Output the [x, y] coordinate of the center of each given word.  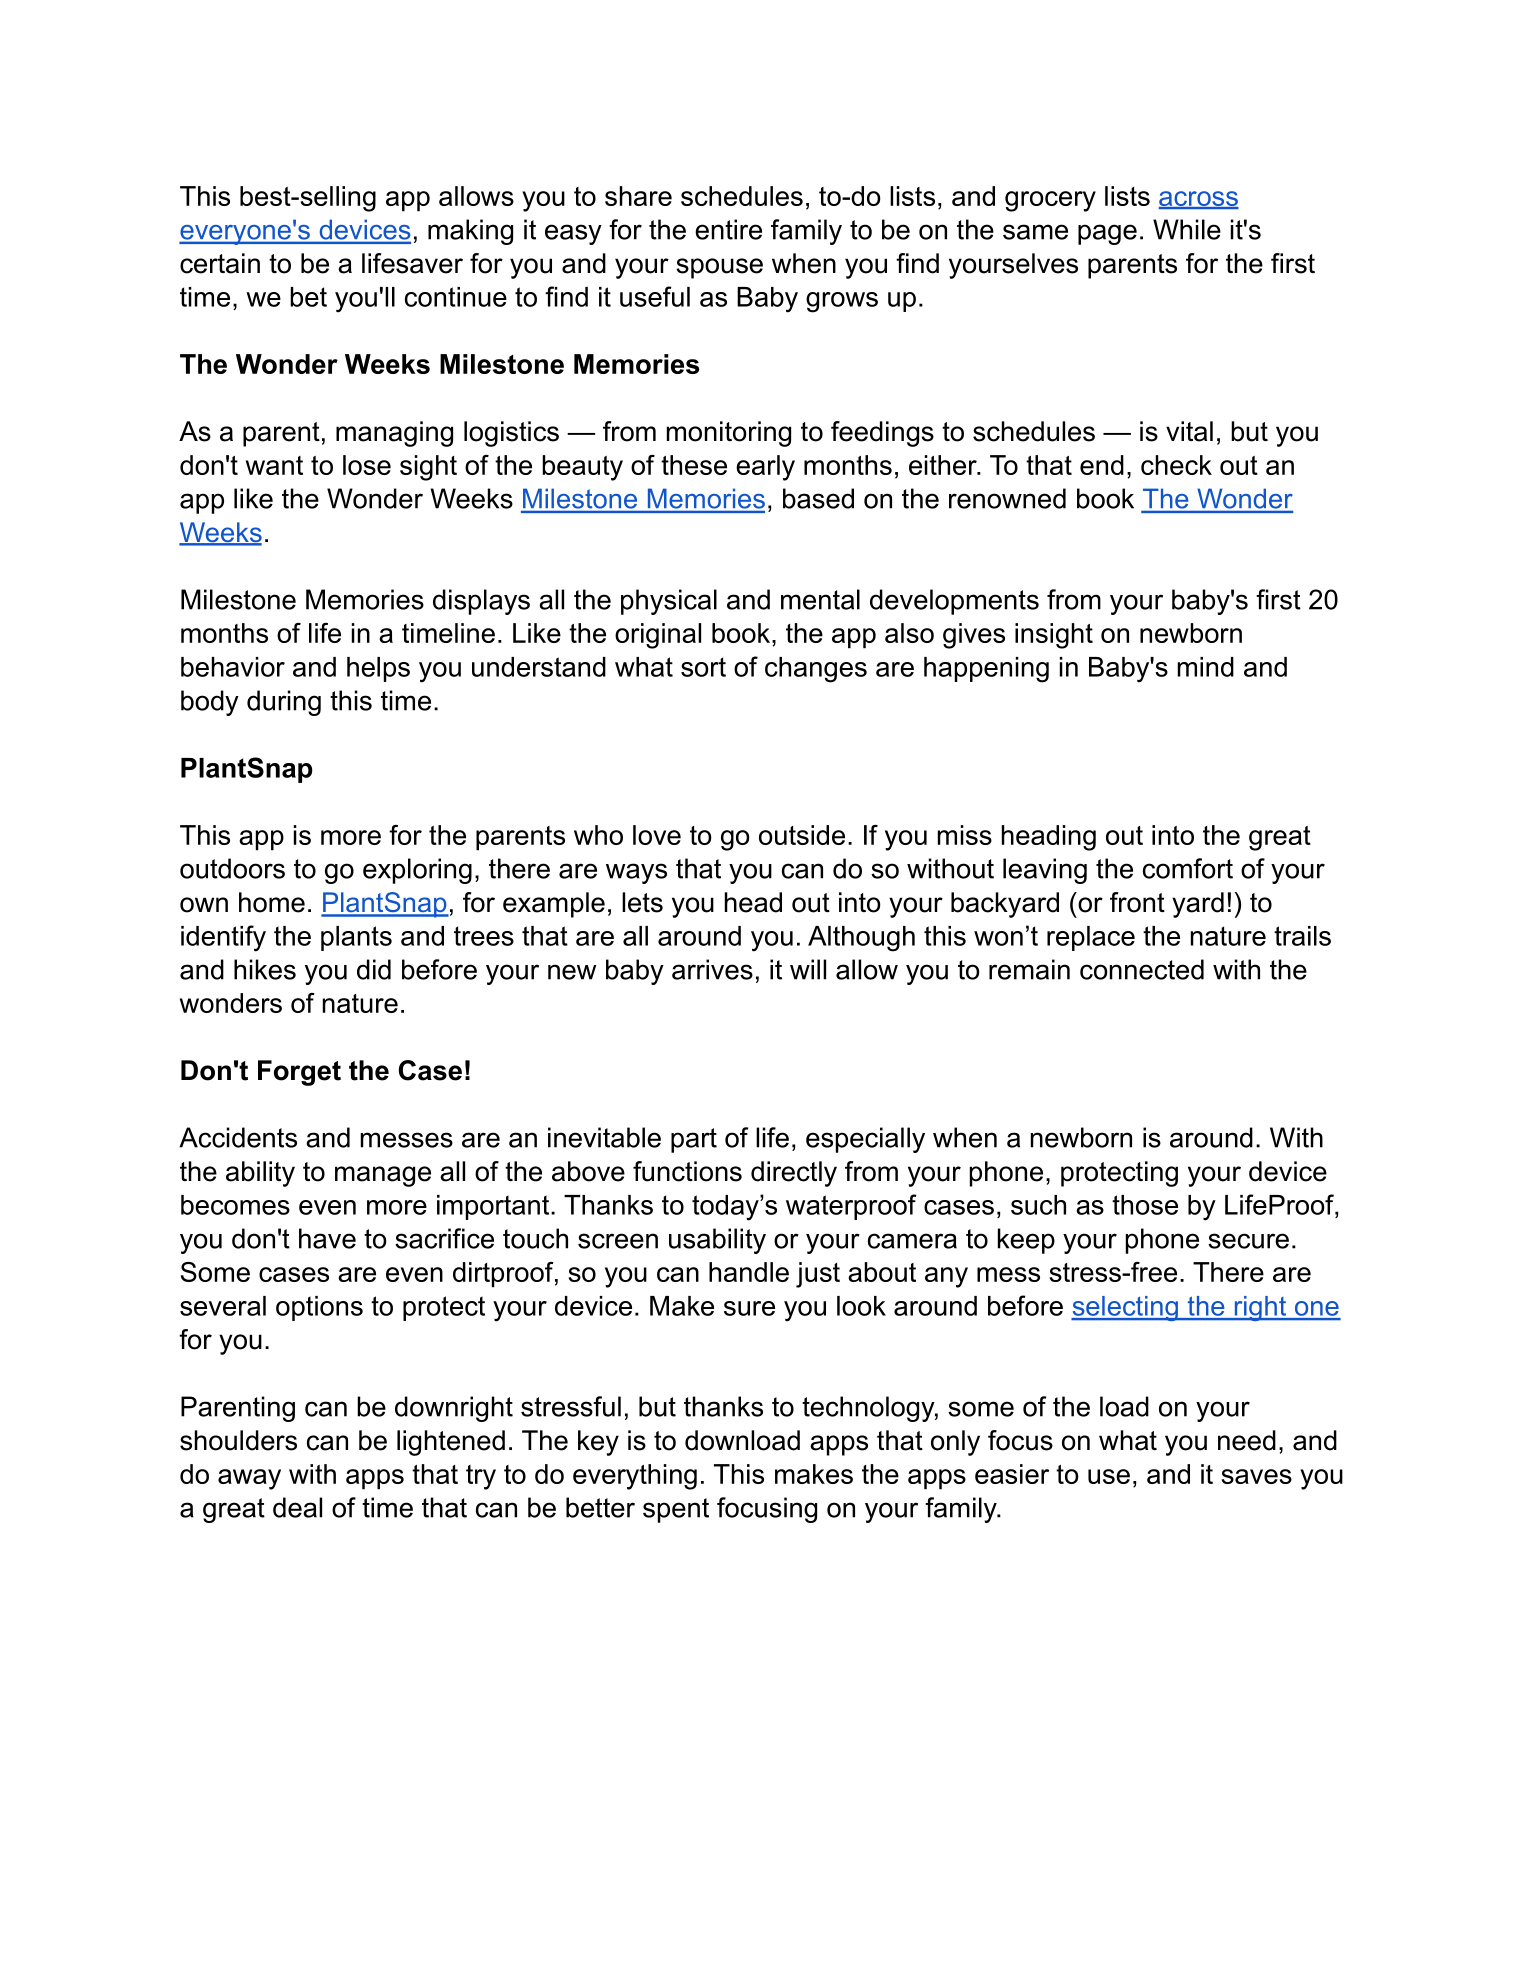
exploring [417, 871]
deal [297, 1507]
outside [802, 835]
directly [794, 1174]
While [1187, 229]
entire [728, 229]
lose [367, 465]
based [818, 498]
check [1176, 465]
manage [383, 1176]
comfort [1188, 868]
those [1145, 1205]
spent [676, 1510]
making [470, 232]
